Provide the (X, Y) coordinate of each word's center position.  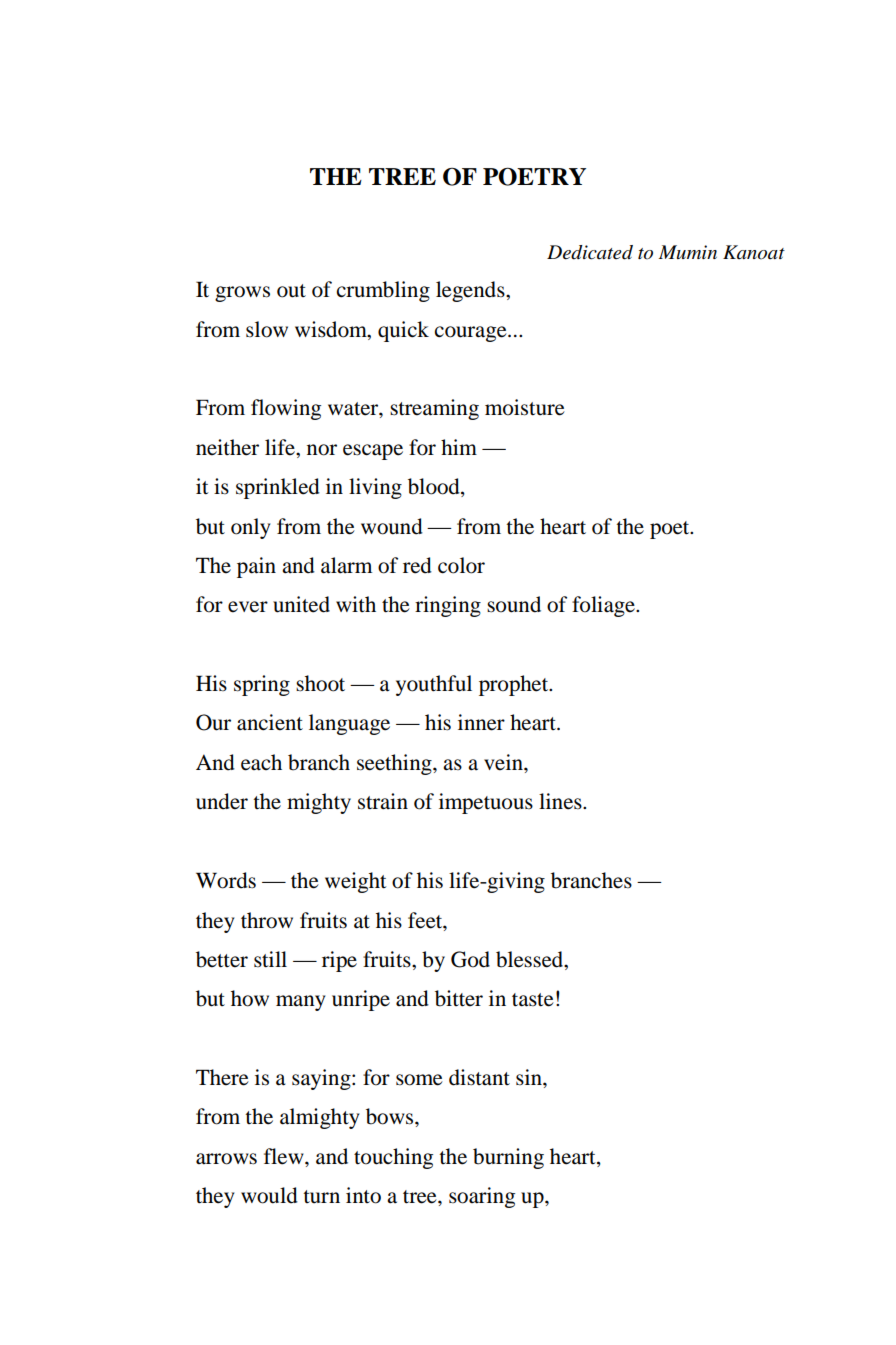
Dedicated (590, 252)
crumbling (383, 291)
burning (508, 1158)
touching (393, 1158)
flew (285, 1156)
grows (242, 294)
